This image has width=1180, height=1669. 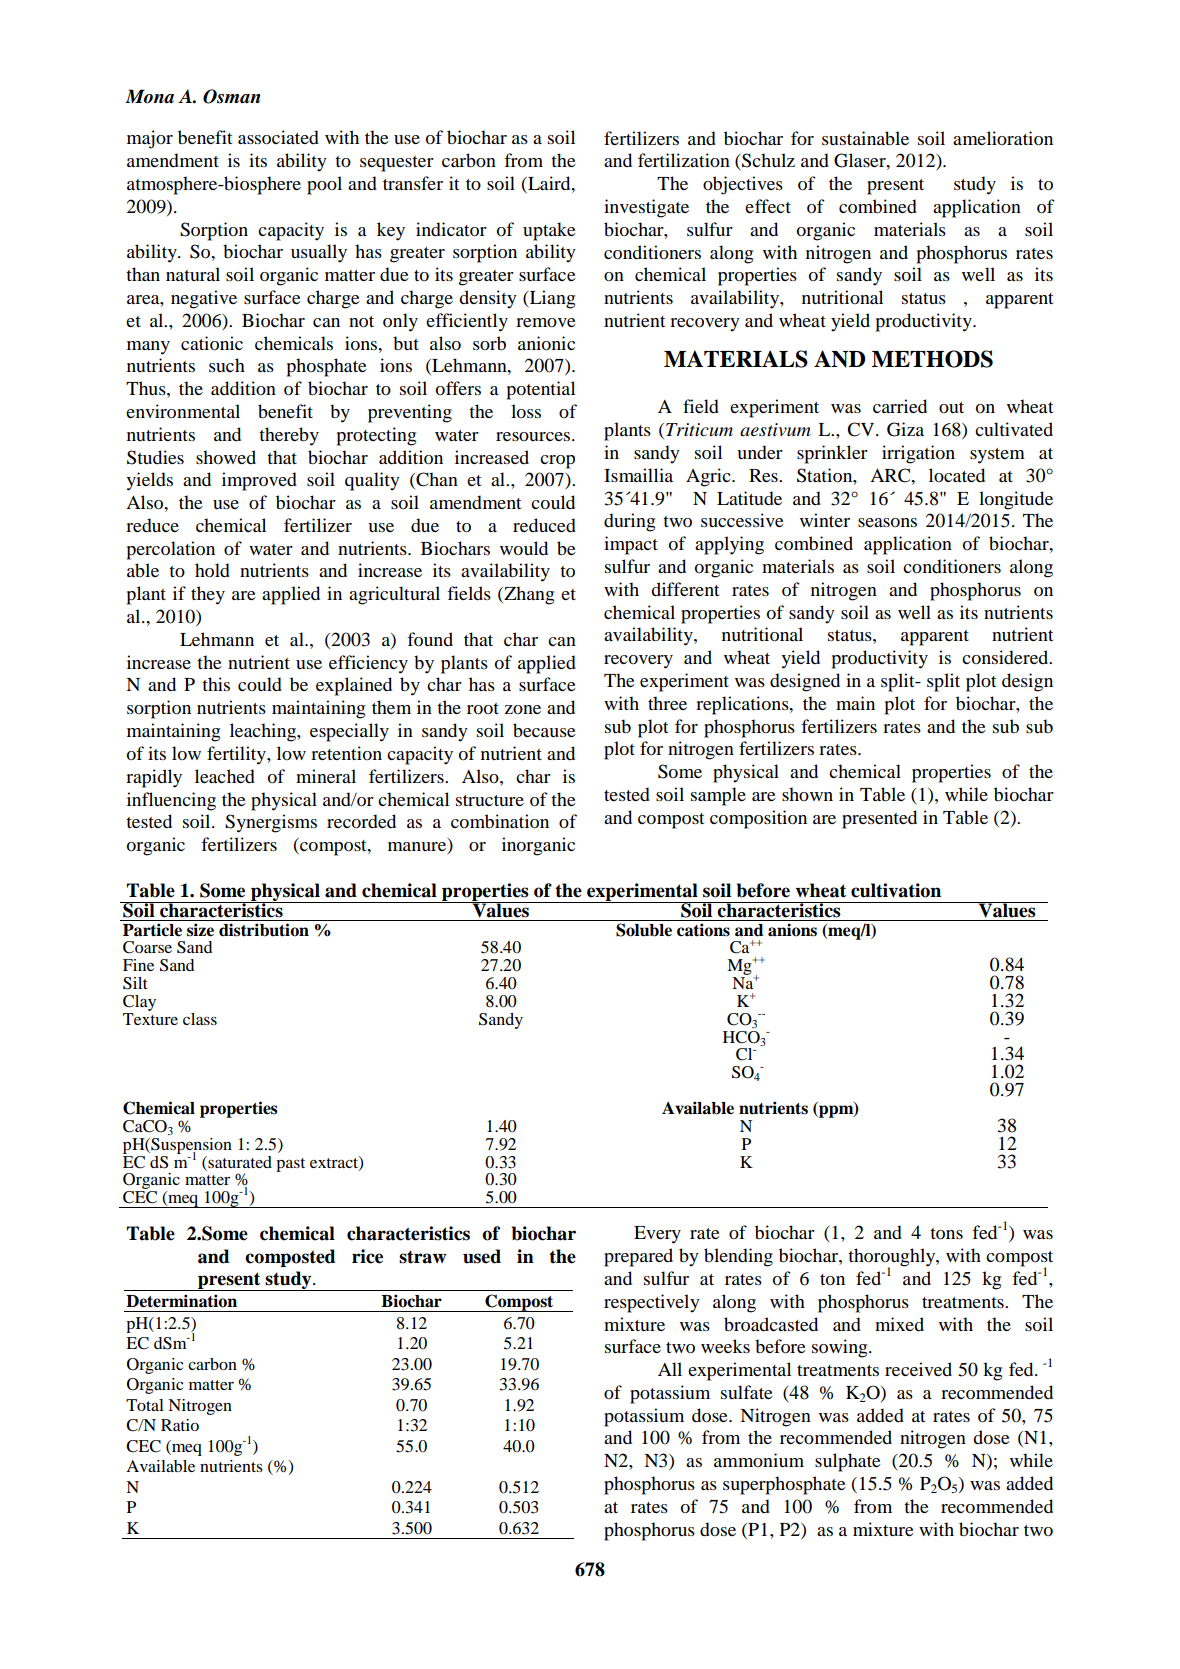 What do you see at coordinates (657, 1235) in the image?
I see `Every` at bounding box center [657, 1235].
